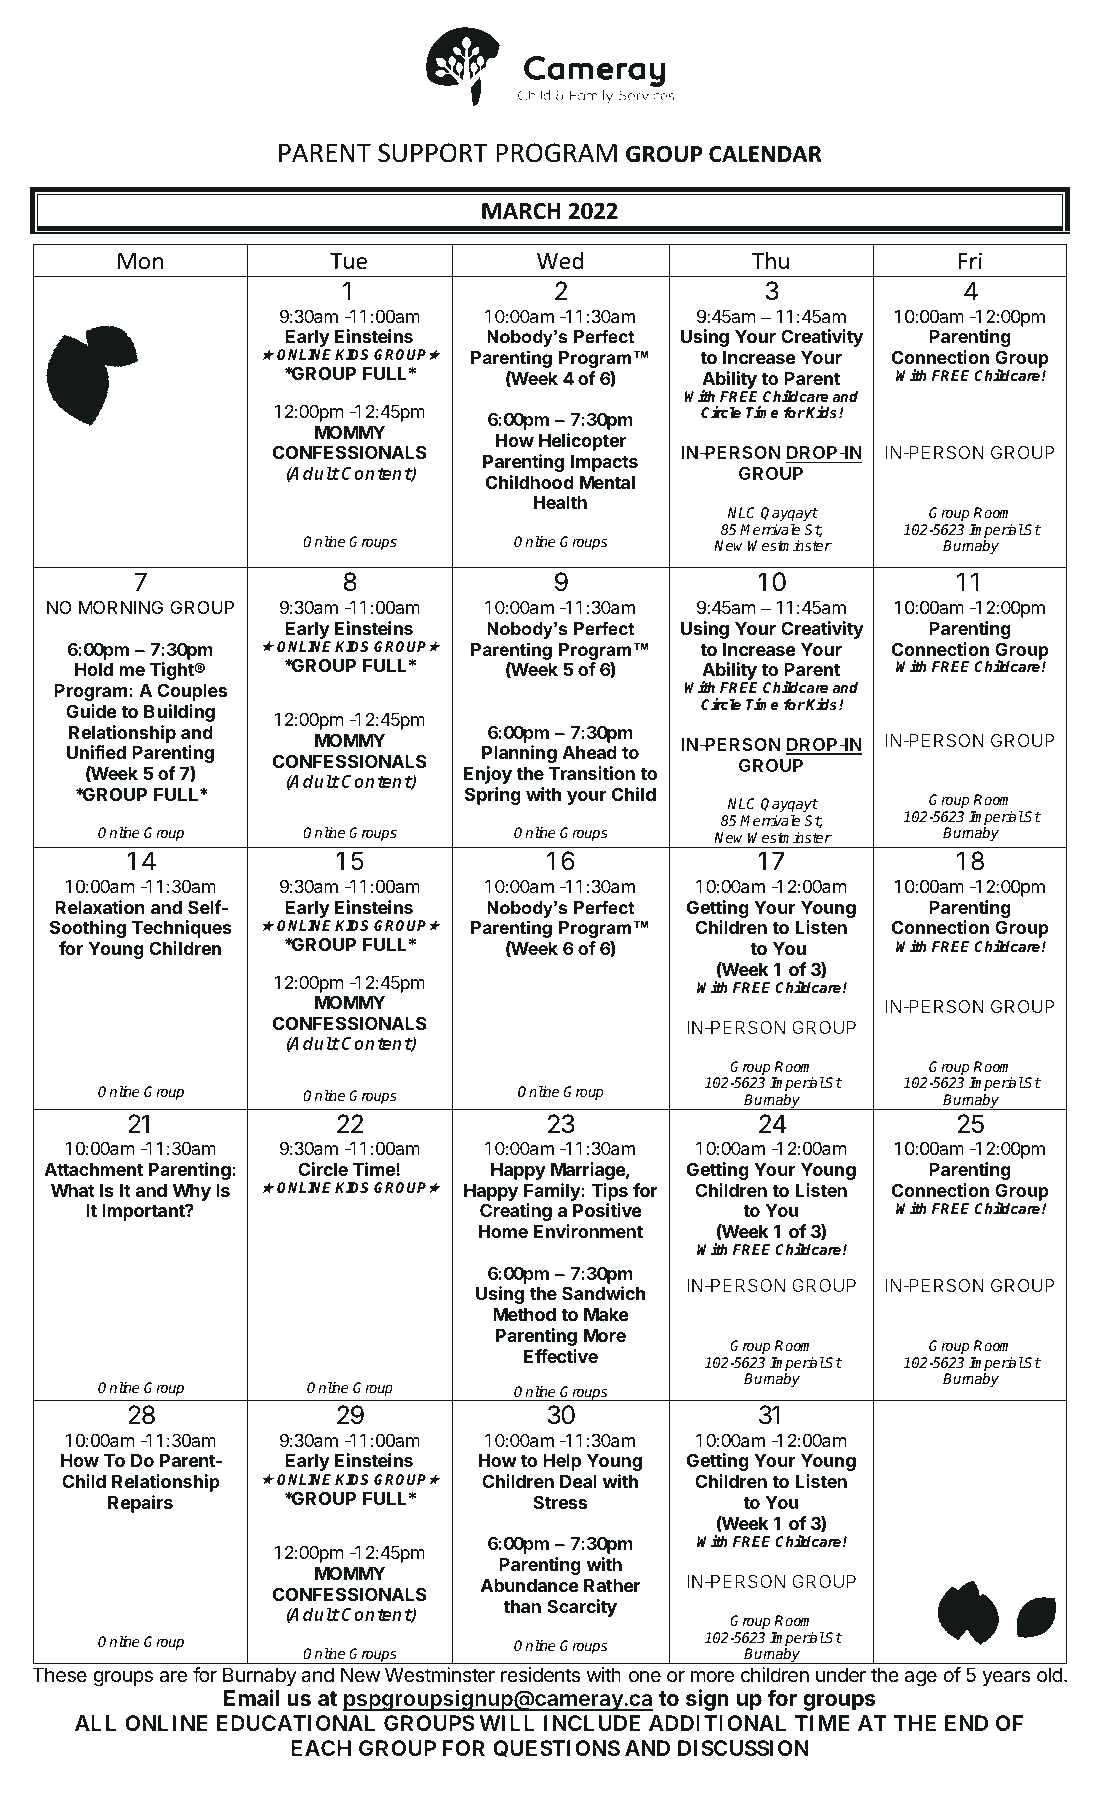 This image has width=1104, height=1819. Describe the element at coordinates (251, 1698) in the image. I see `Email` at that location.
